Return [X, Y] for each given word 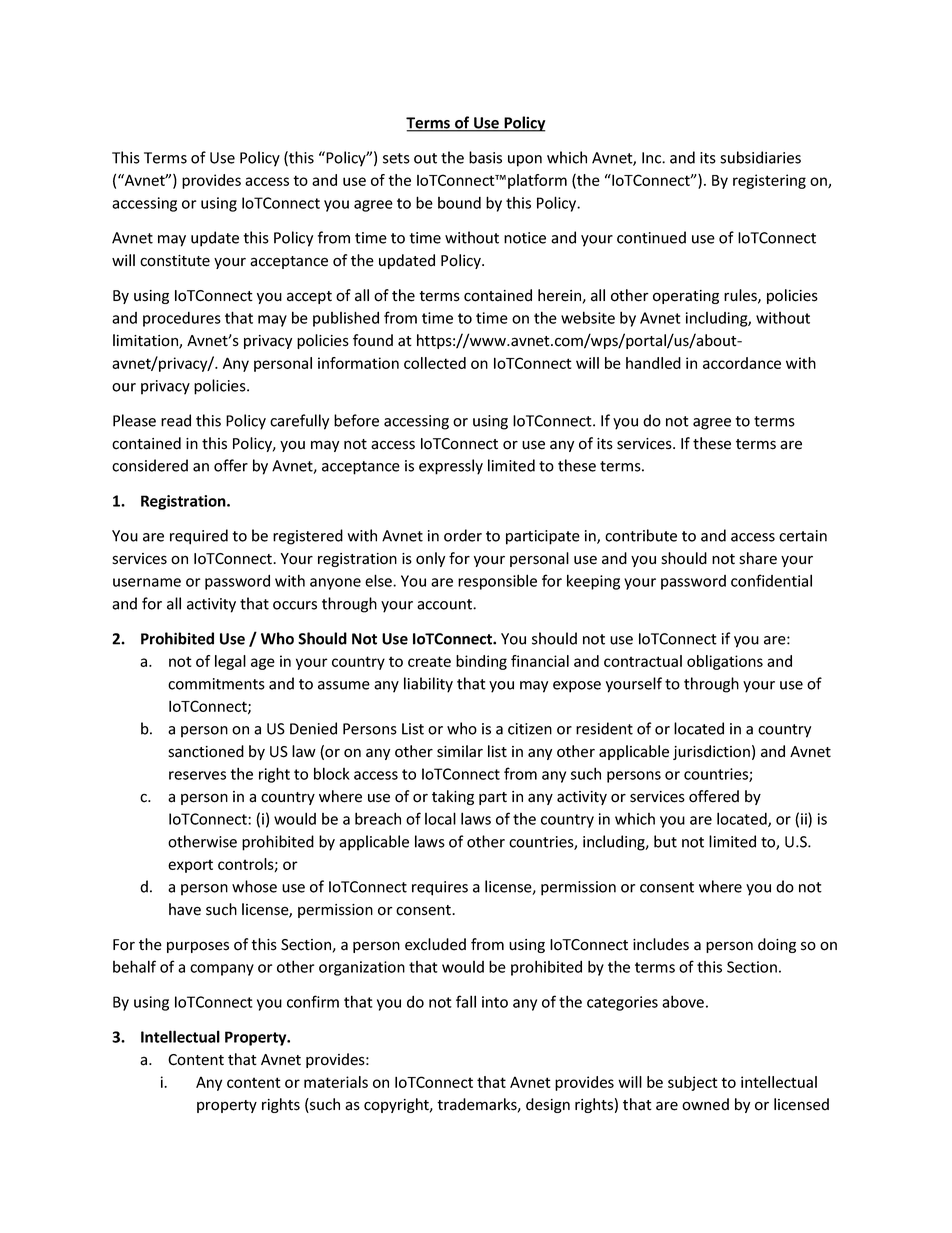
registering [769, 181]
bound [459, 203]
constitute [175, 261]
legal [230, 662]
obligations [725, 662]
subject [693, 1083]
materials [336, 1082]
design [548, 1105]
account [445, 604]
